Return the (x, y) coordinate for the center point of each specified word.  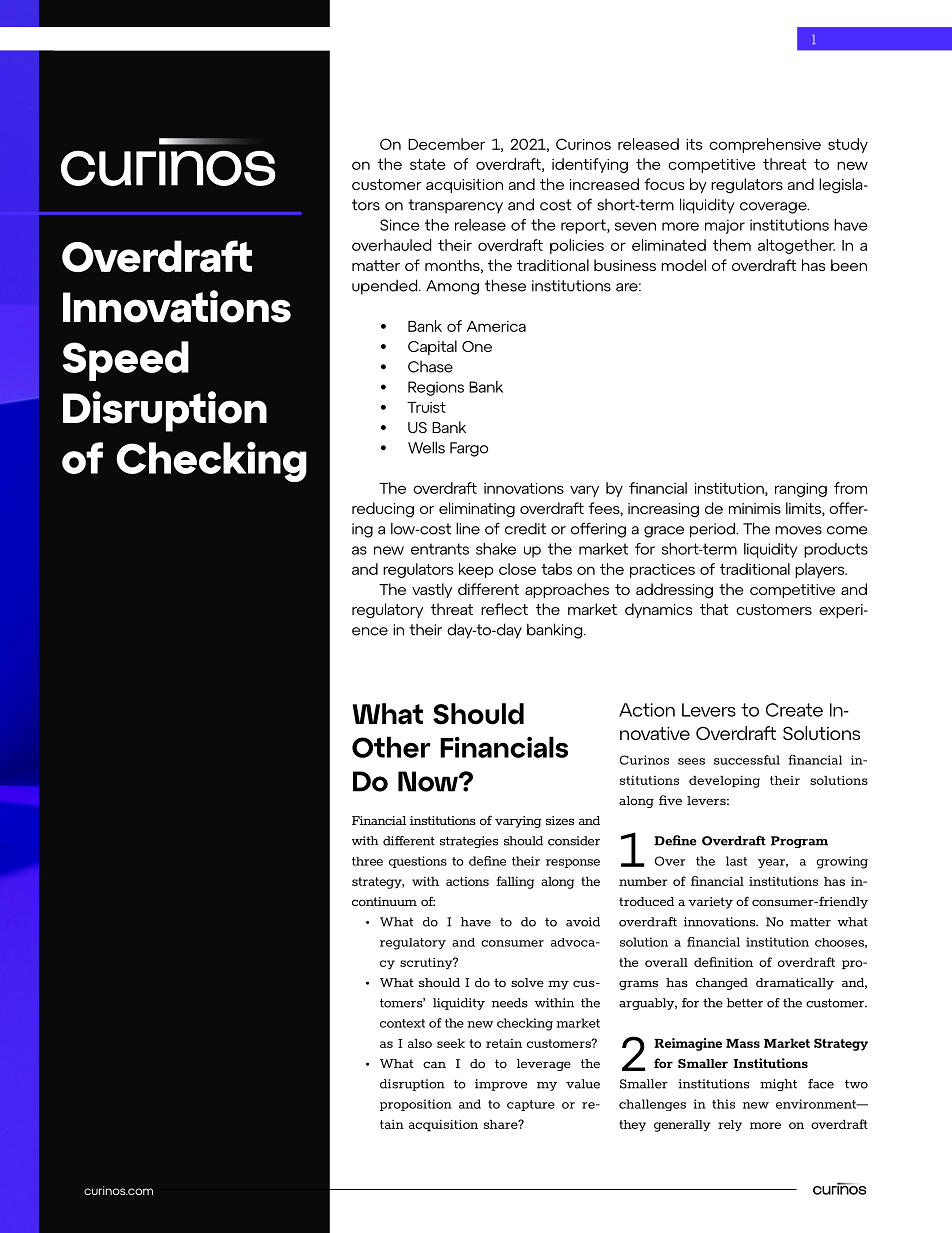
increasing (663, 510)
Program (799, 842)
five (670, 800)
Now (429, 781)
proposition (416, 1105)
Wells (426, 447)
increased (604, 184)
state (428, 164)
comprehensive (765, 145)
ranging (801, 490)
